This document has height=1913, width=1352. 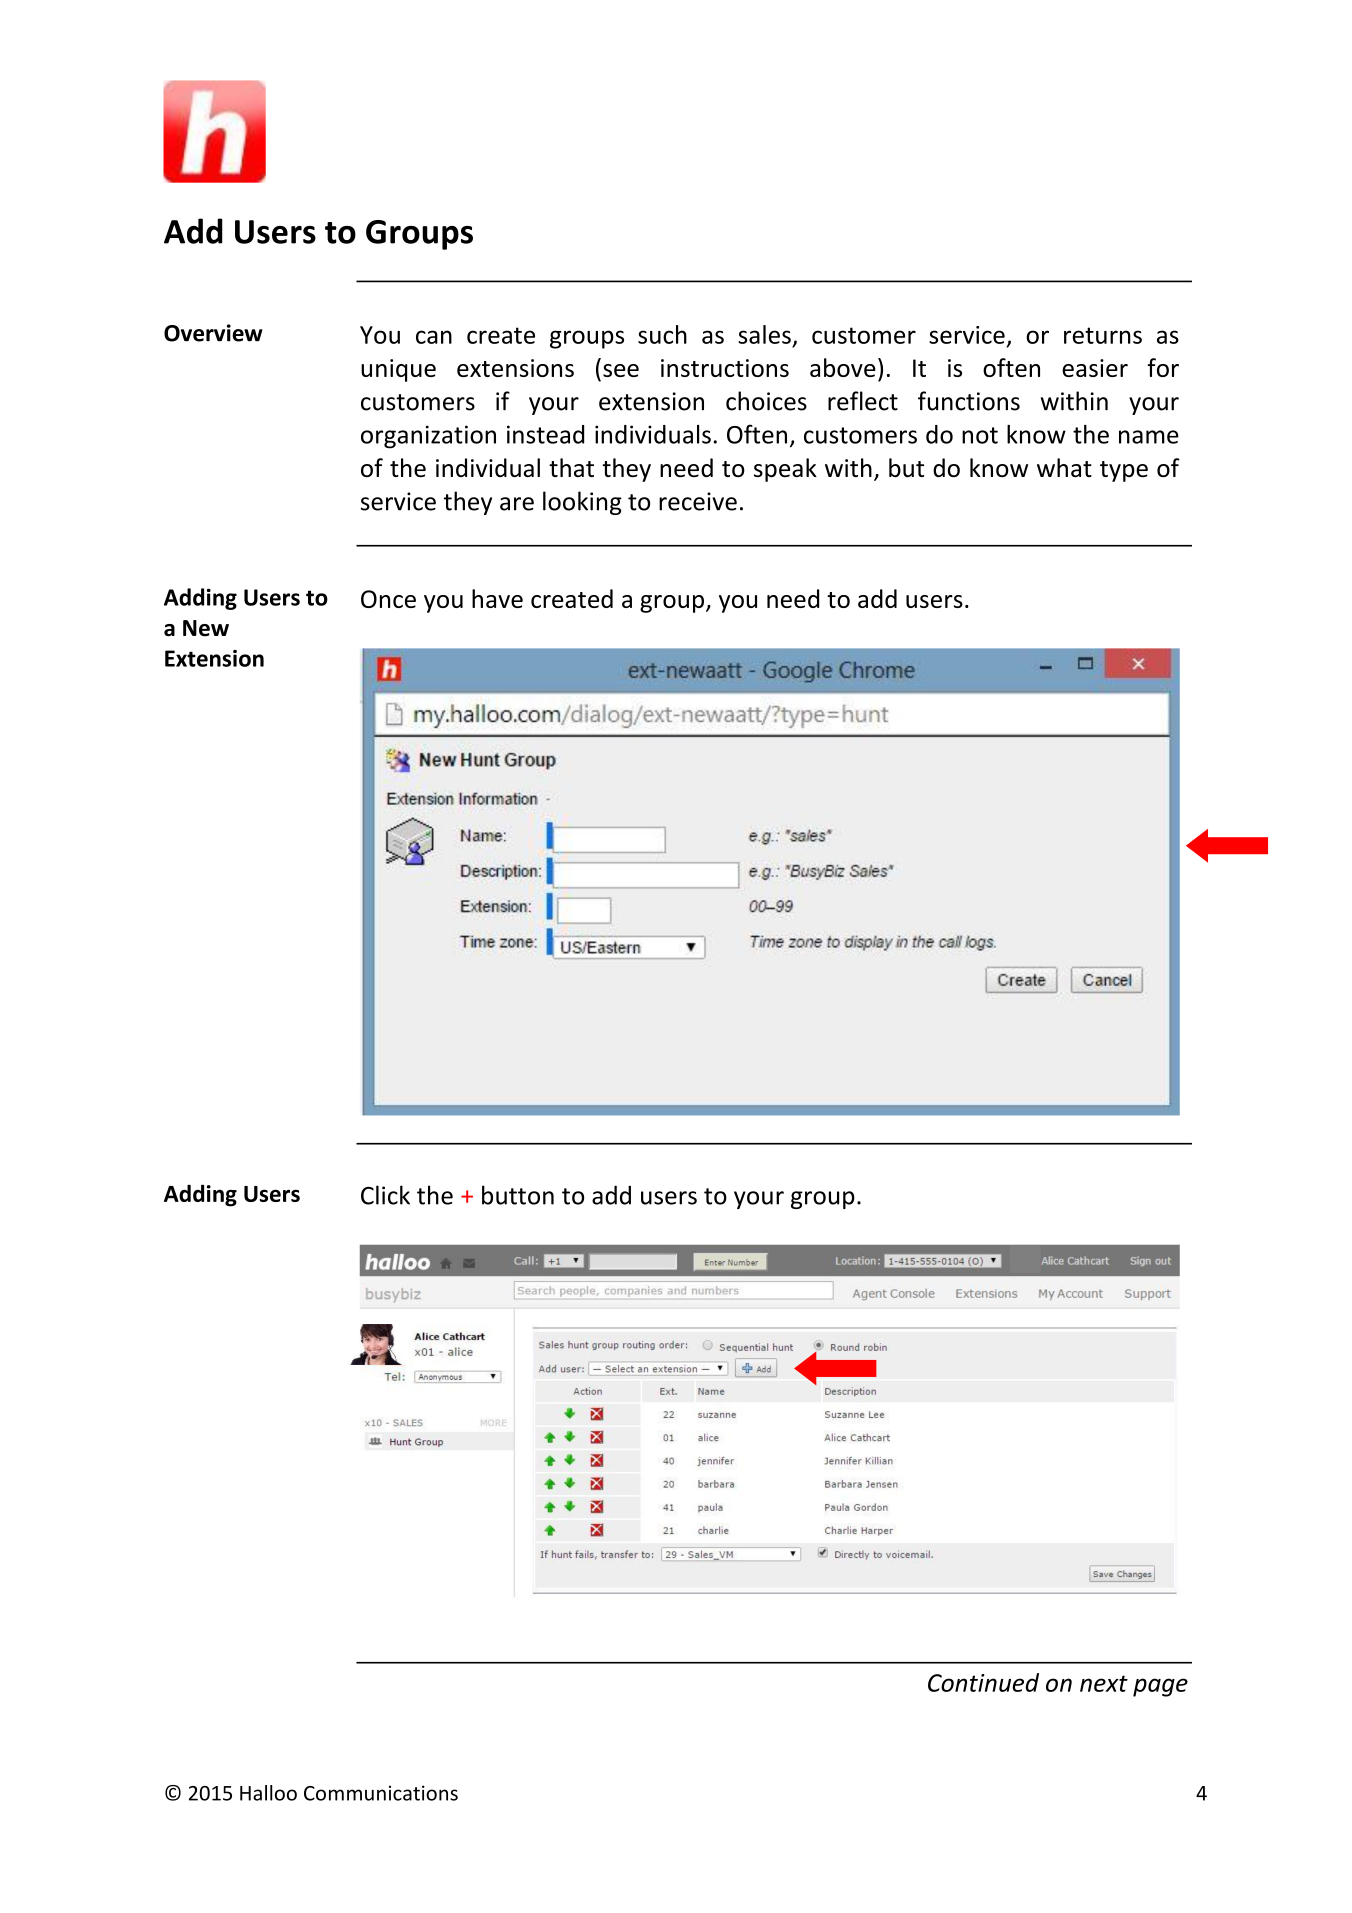 I want to click on type, so click(x=1124, y=471).
